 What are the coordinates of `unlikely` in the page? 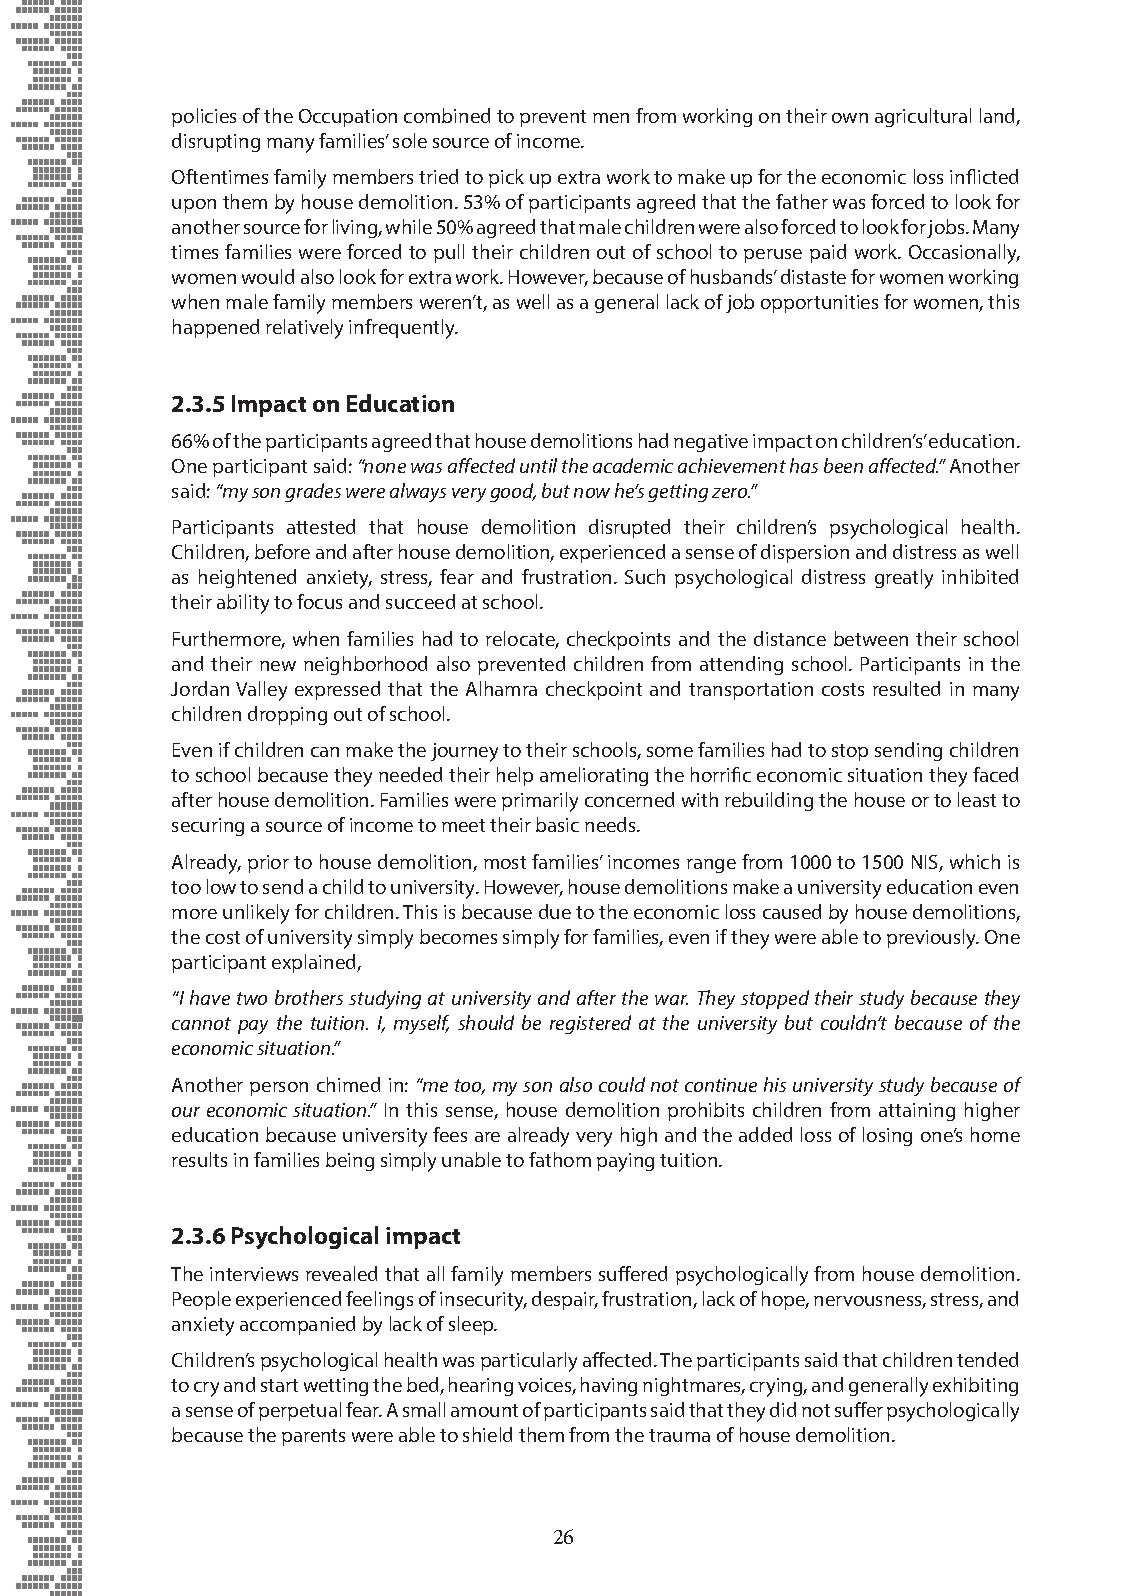 It's located at (256, 914).
